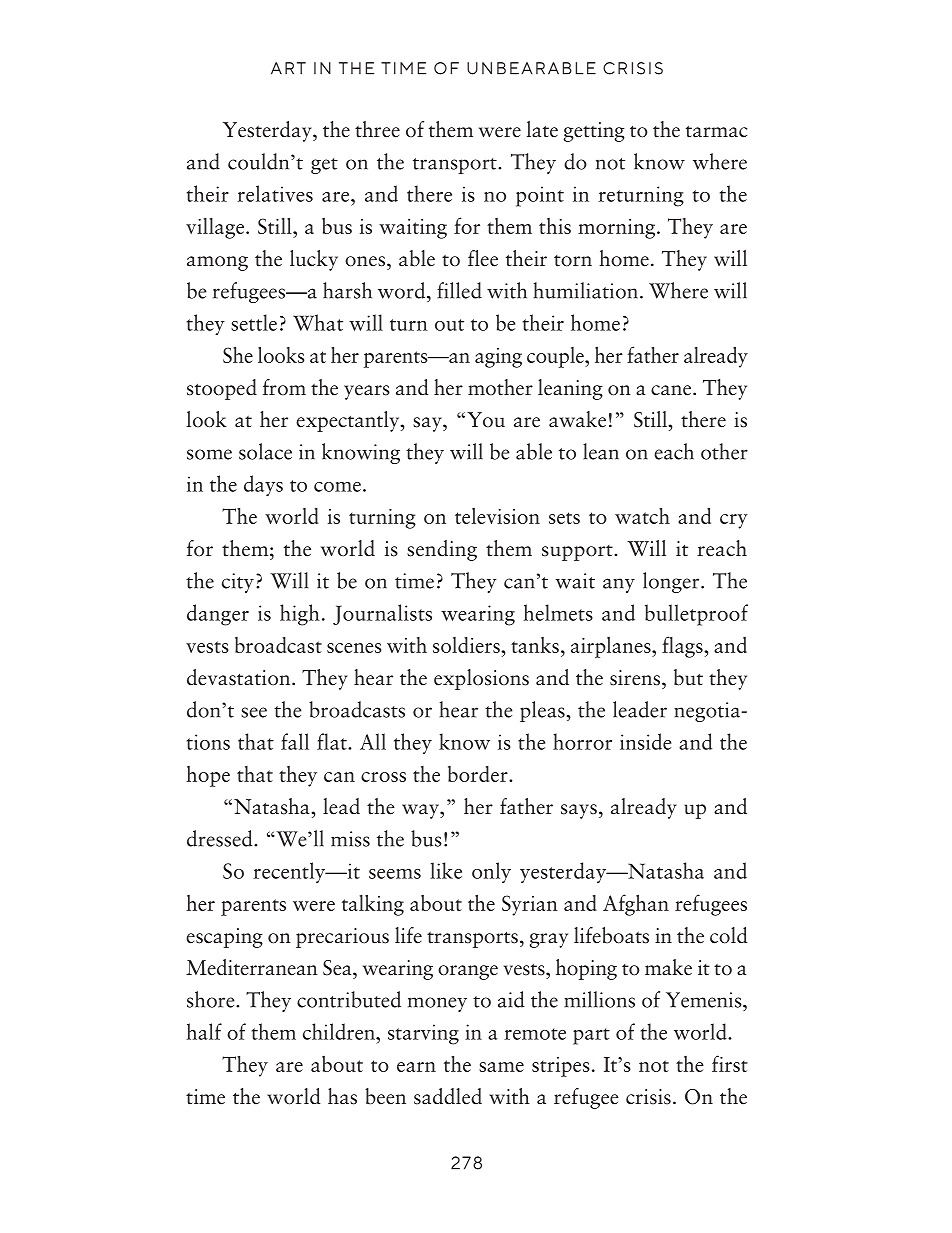 The width and height of the document is (952, 1233). What do you see at coordinates (275, 193) in the document?
I see `relatives` at bounding box center [275, 193].
